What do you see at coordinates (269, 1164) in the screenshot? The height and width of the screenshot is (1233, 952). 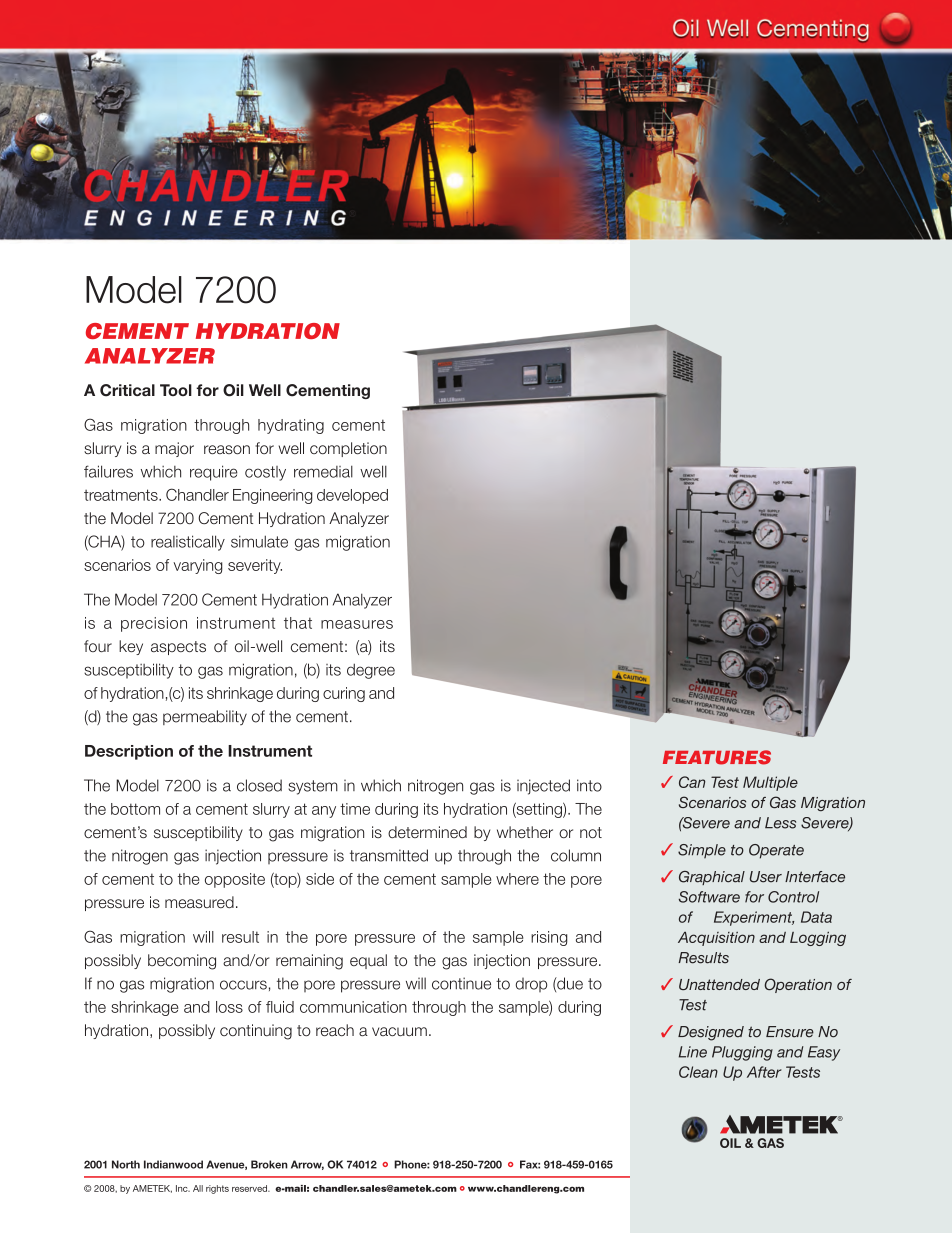 I see `Broken` at bounding box center [269, 1164].
